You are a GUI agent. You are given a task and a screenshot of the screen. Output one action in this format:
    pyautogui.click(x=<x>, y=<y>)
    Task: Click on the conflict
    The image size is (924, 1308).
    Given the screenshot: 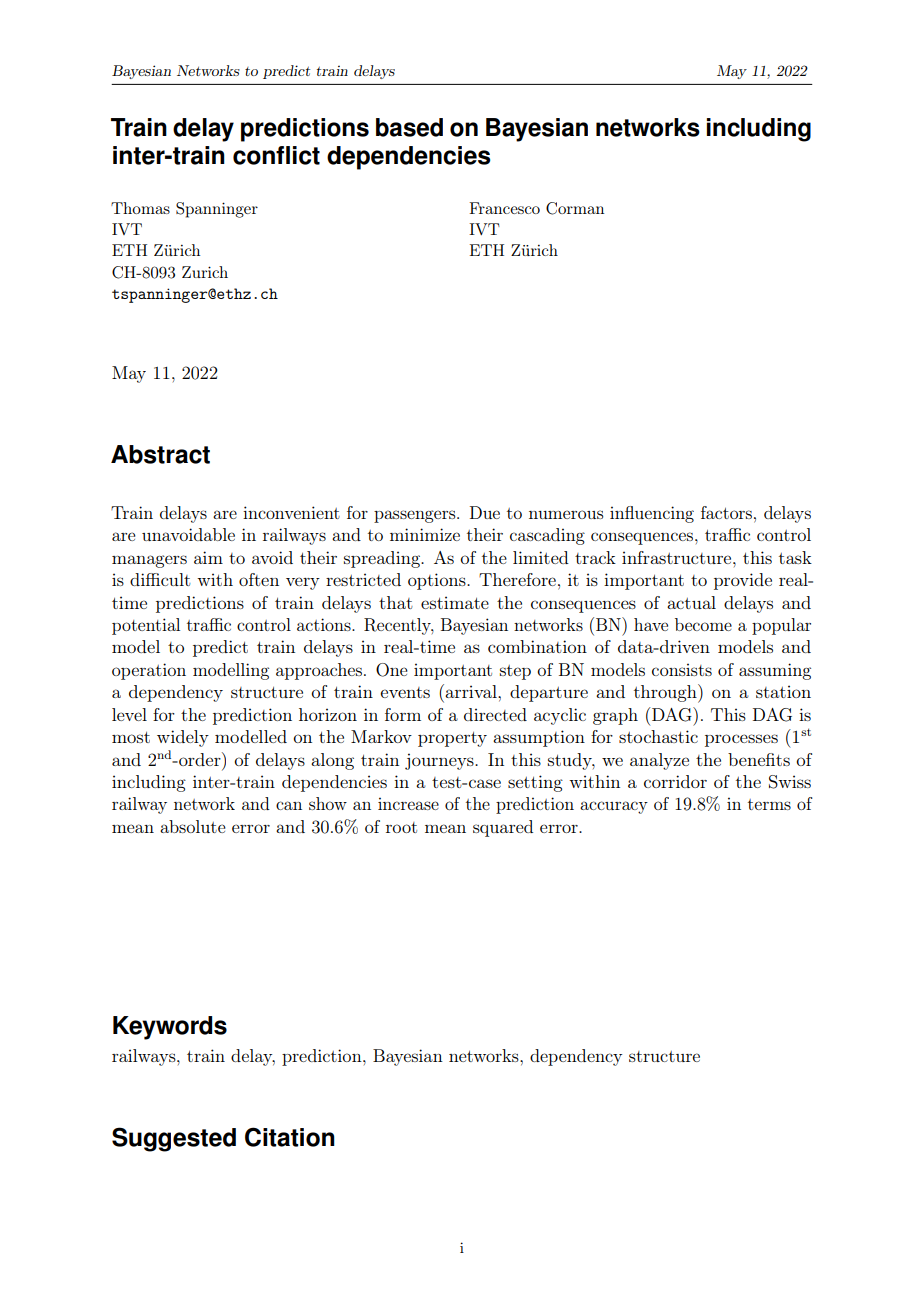 What is the action you would take?
    pyautogui.click(x=276, y=155)
